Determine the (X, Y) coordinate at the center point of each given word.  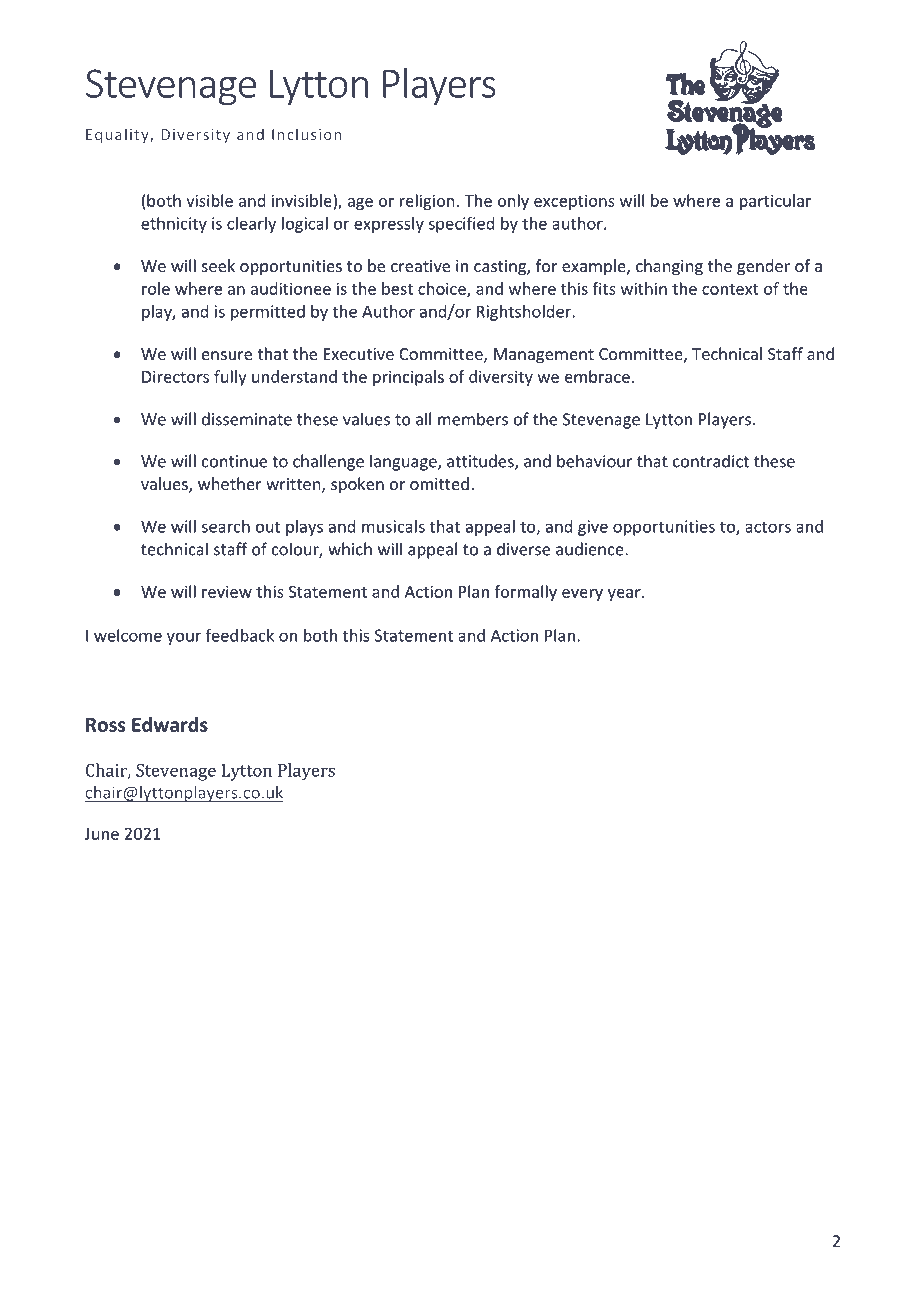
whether (230, 483)
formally (526, 593)
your (184, 638)
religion (427, 202)
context (730, 289)
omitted (439, 483)
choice (443, 289)
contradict (711, 461)
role (156, 288)
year (625, 595)
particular (775, 202)
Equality (118, 135)
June (102, 834)
